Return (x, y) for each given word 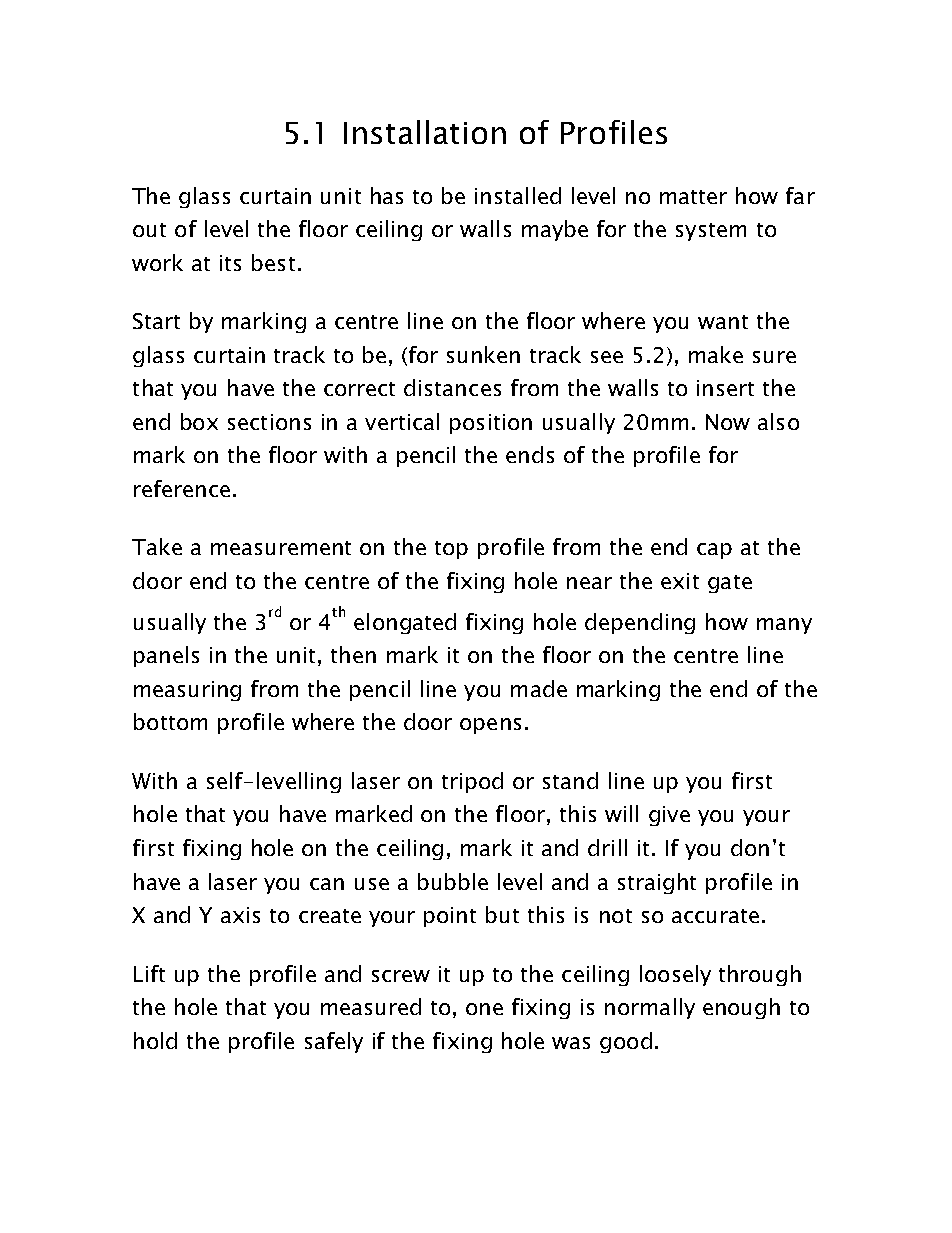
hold (155, 1040)
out (149, 230)
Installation (425, 132)
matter (693, 197)
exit (680, 581)
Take (157, 546)
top (451, 550)
